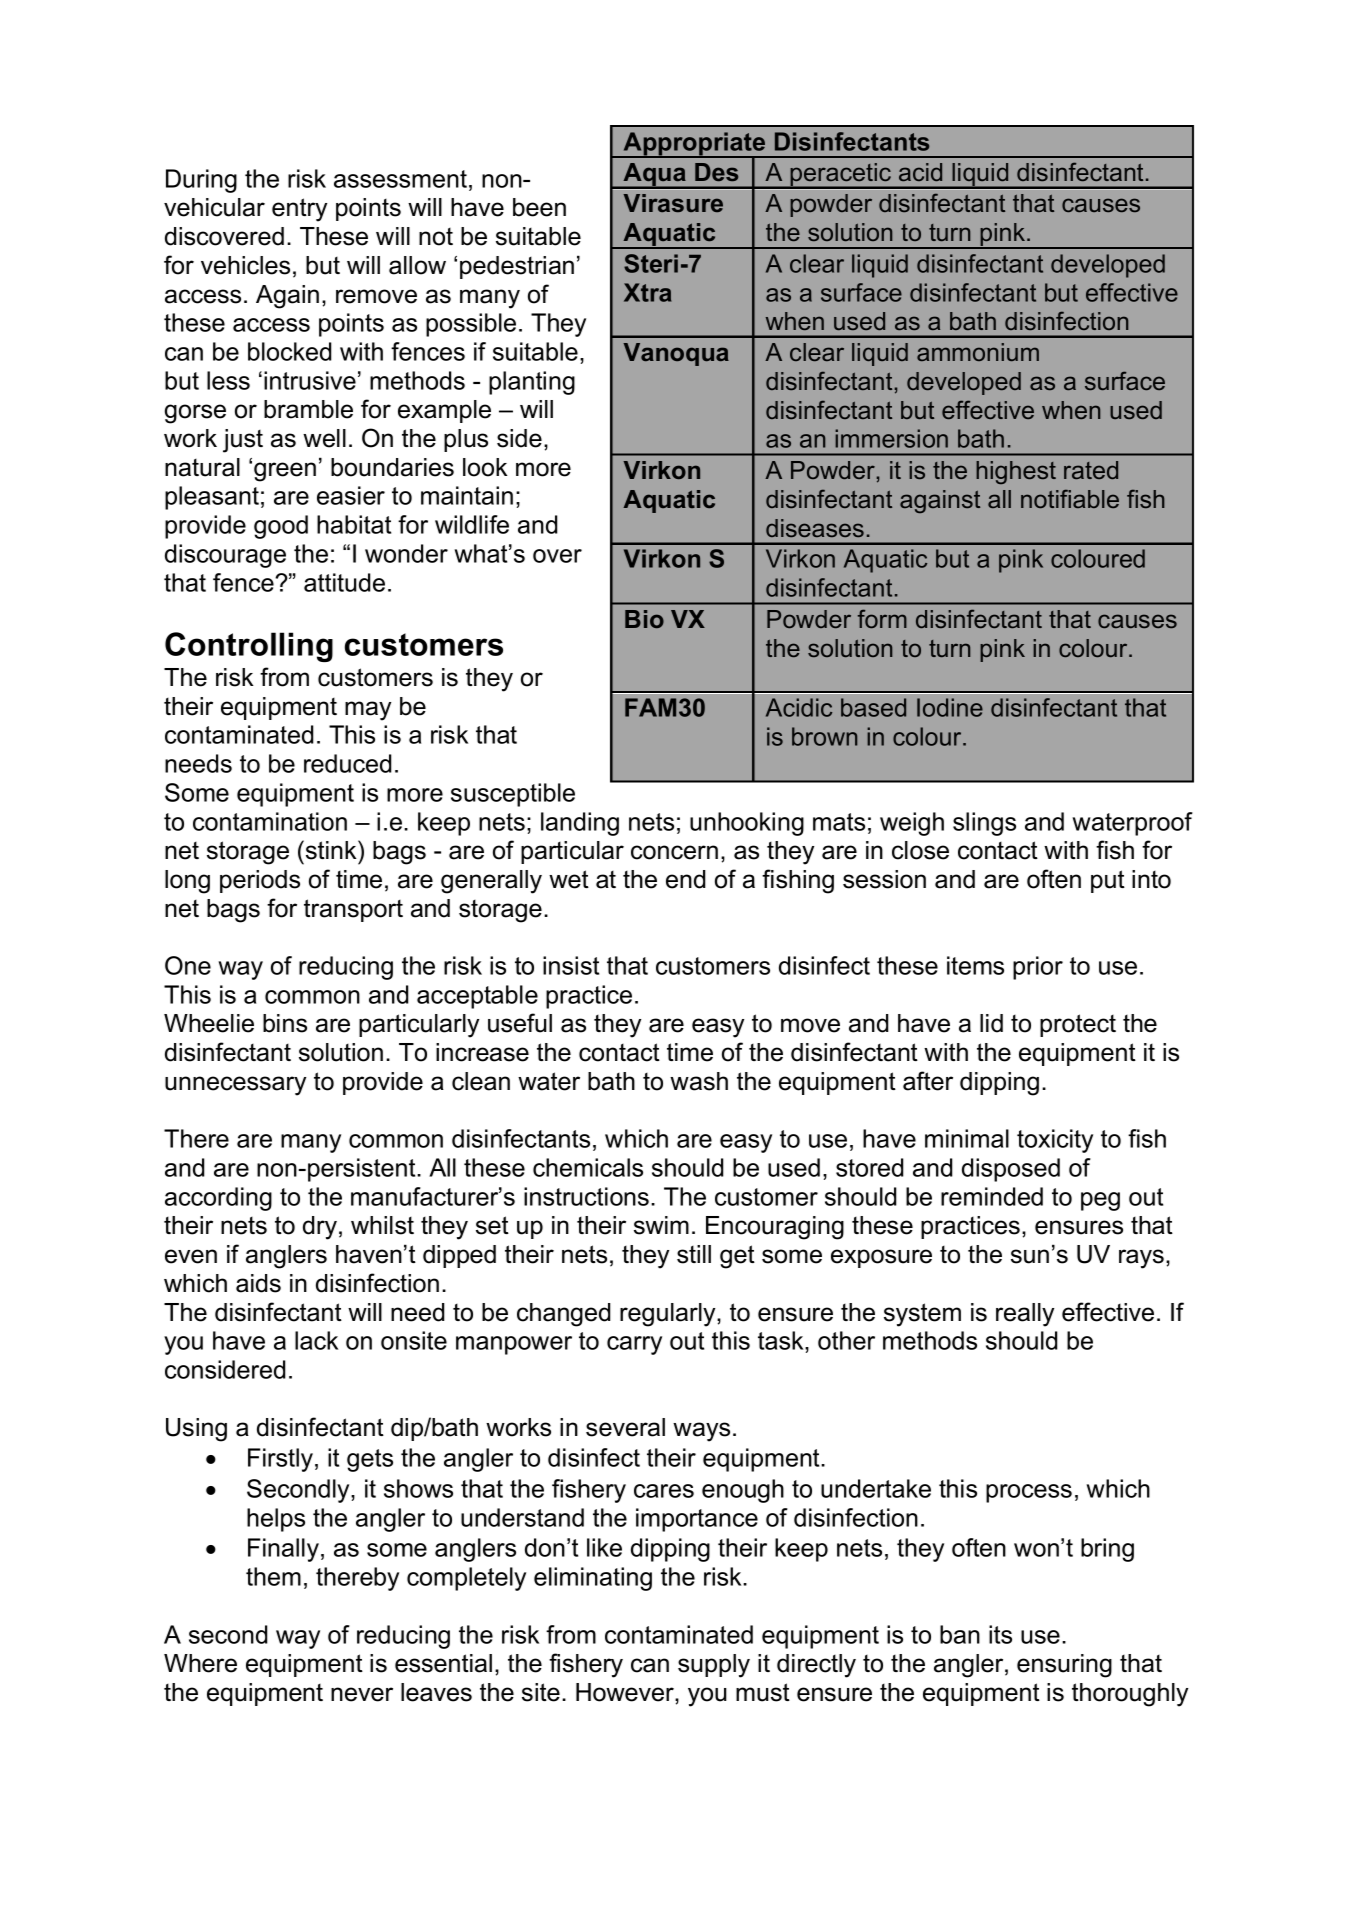  Describe the element at coordinates (353, 910) in the screenshot. I see `transport` at that location.
